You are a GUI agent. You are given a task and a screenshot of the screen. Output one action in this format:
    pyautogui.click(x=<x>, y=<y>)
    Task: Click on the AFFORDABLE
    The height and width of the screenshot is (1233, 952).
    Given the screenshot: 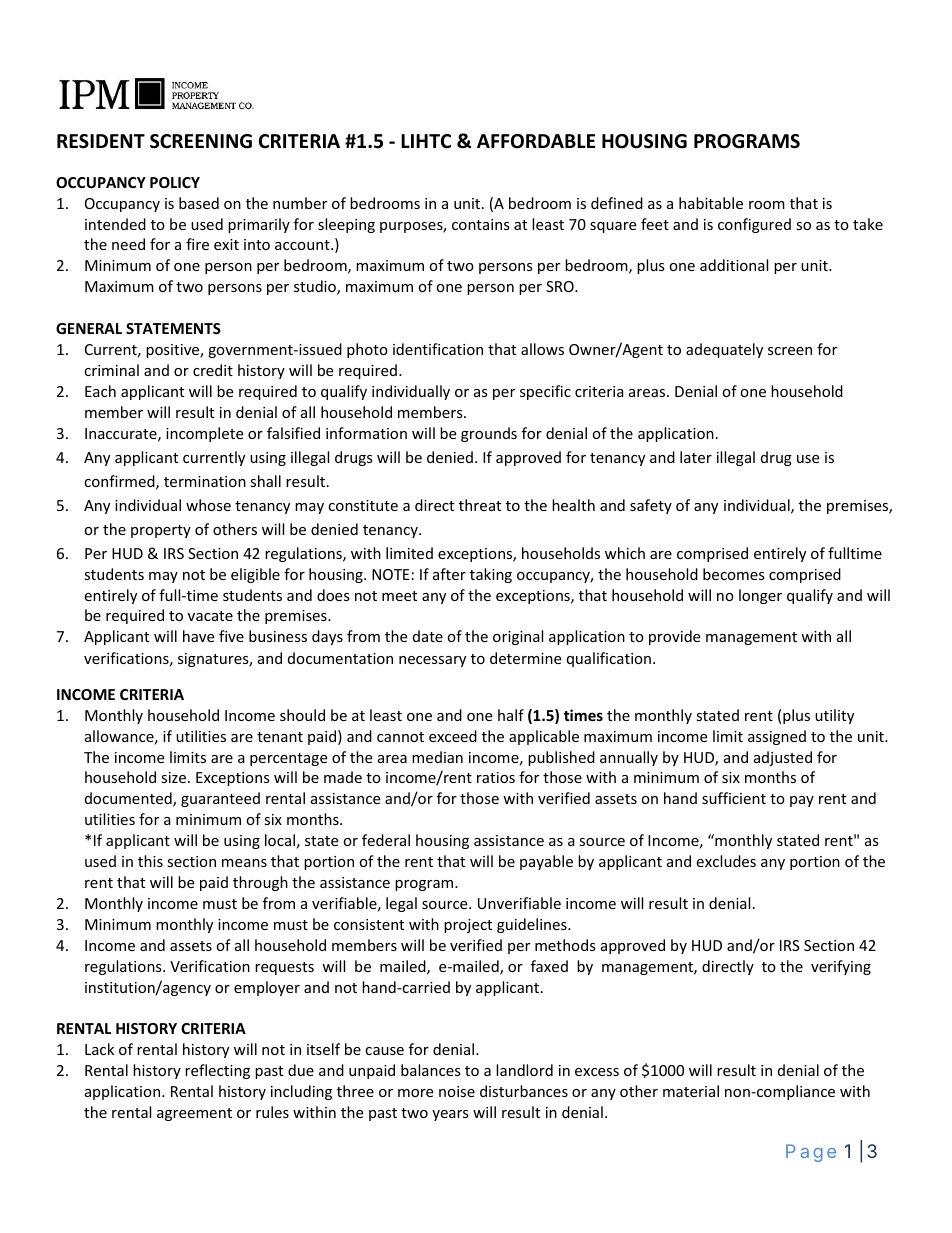 What is the action you would take?
    pyautogui.click(x=536, y=141)
